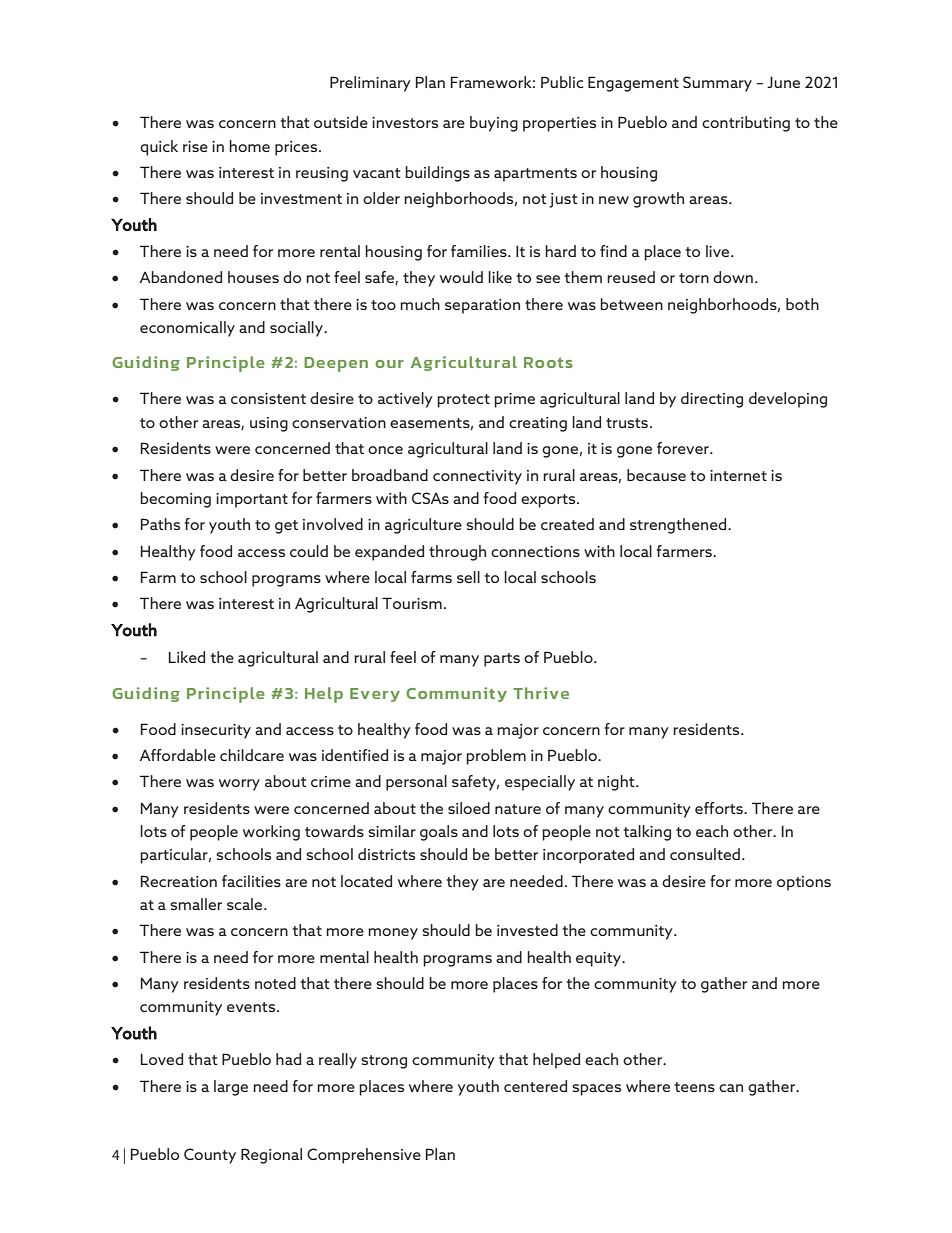 This screenshot has height=1233, width=952. Describe the element at coordinates (231, 1088) in the screenshot. I see `large` at that location.
